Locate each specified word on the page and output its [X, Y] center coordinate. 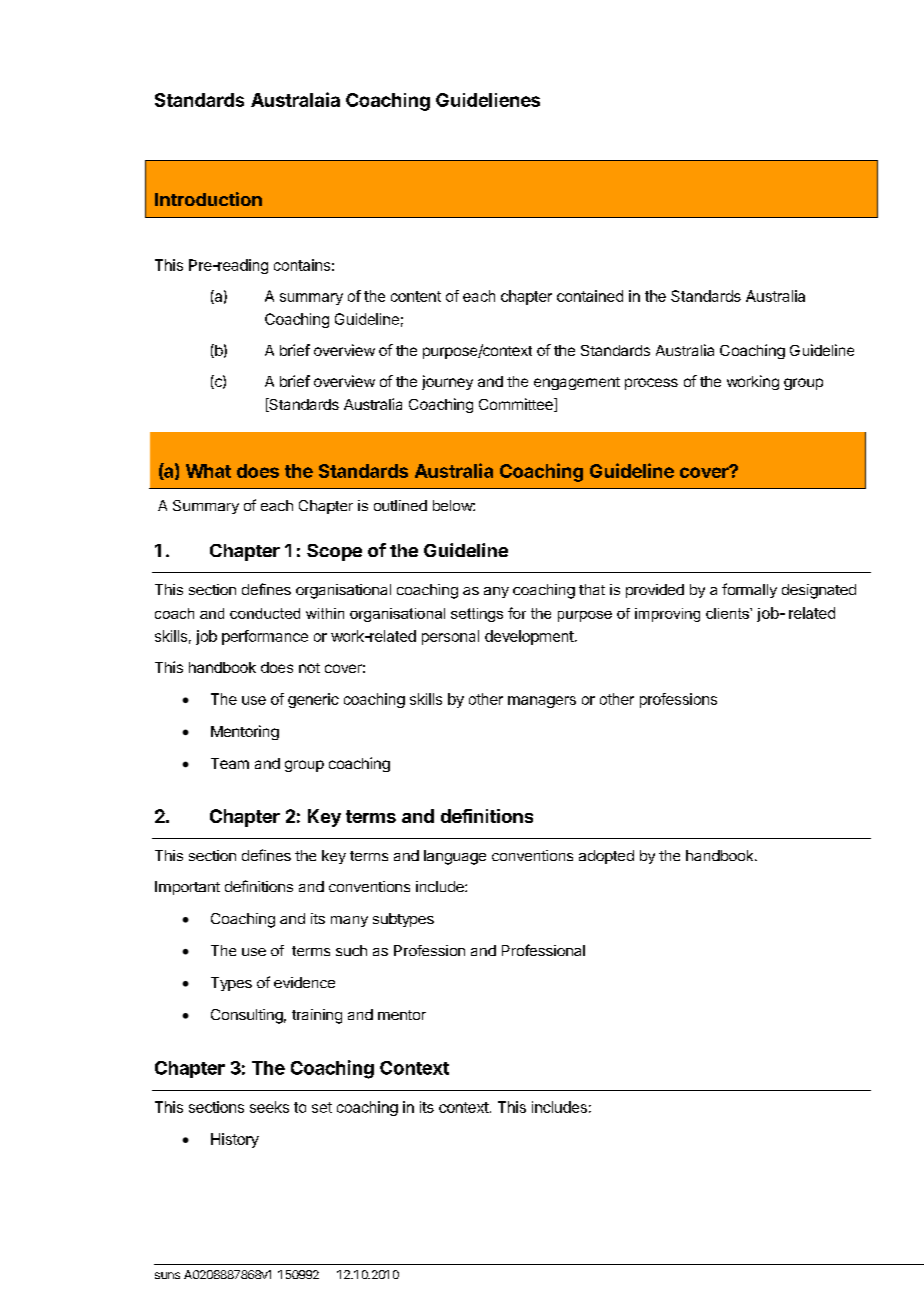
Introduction [208, 199]
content [416, 296]
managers [542, 702]
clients [728, 613]
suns [167, 1275]
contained [590, 296]
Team [230, 763]
